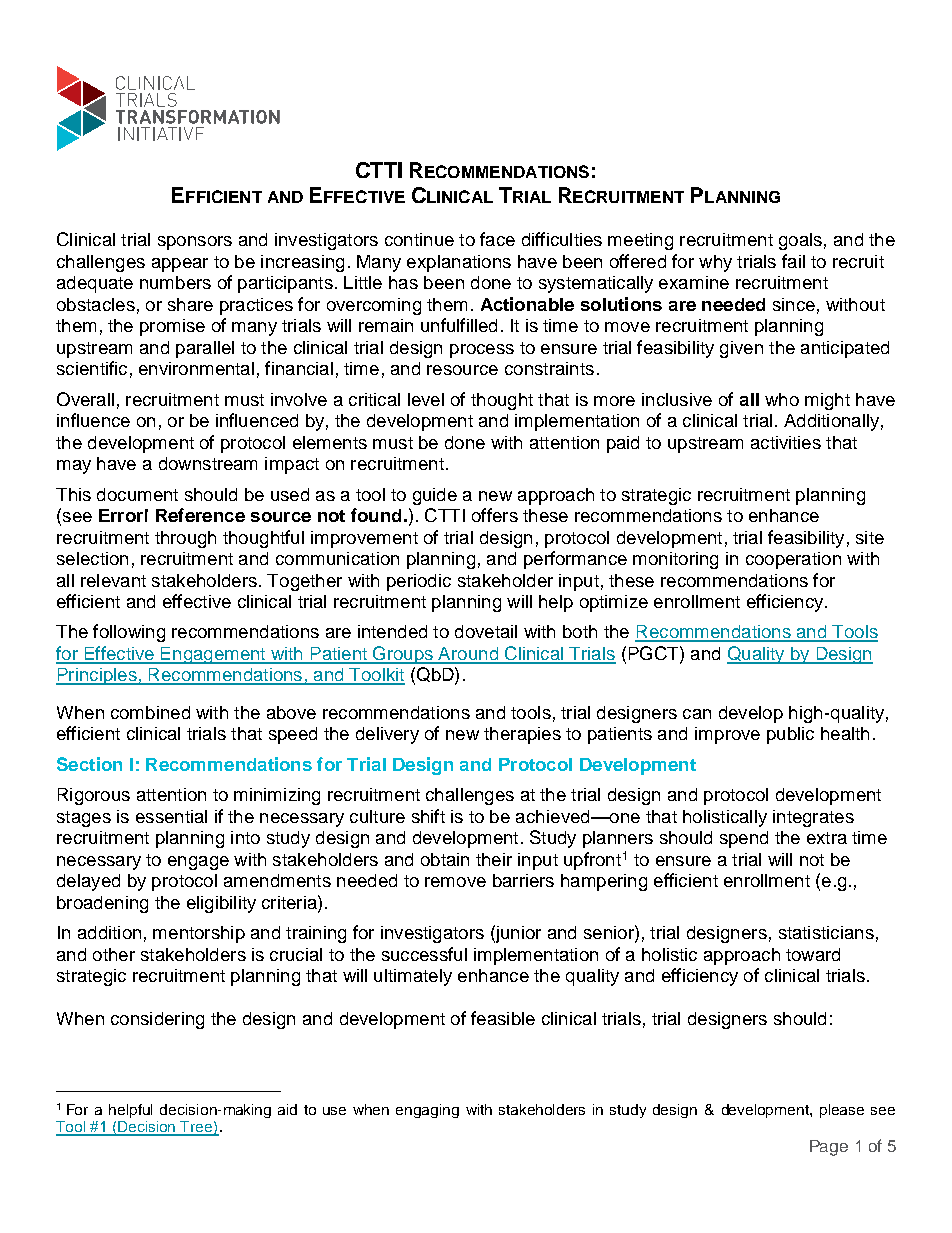  What do you see at coordinates (793, 560) in the screenshot?
I see `cooperation` at bounding box center [793, 560].
